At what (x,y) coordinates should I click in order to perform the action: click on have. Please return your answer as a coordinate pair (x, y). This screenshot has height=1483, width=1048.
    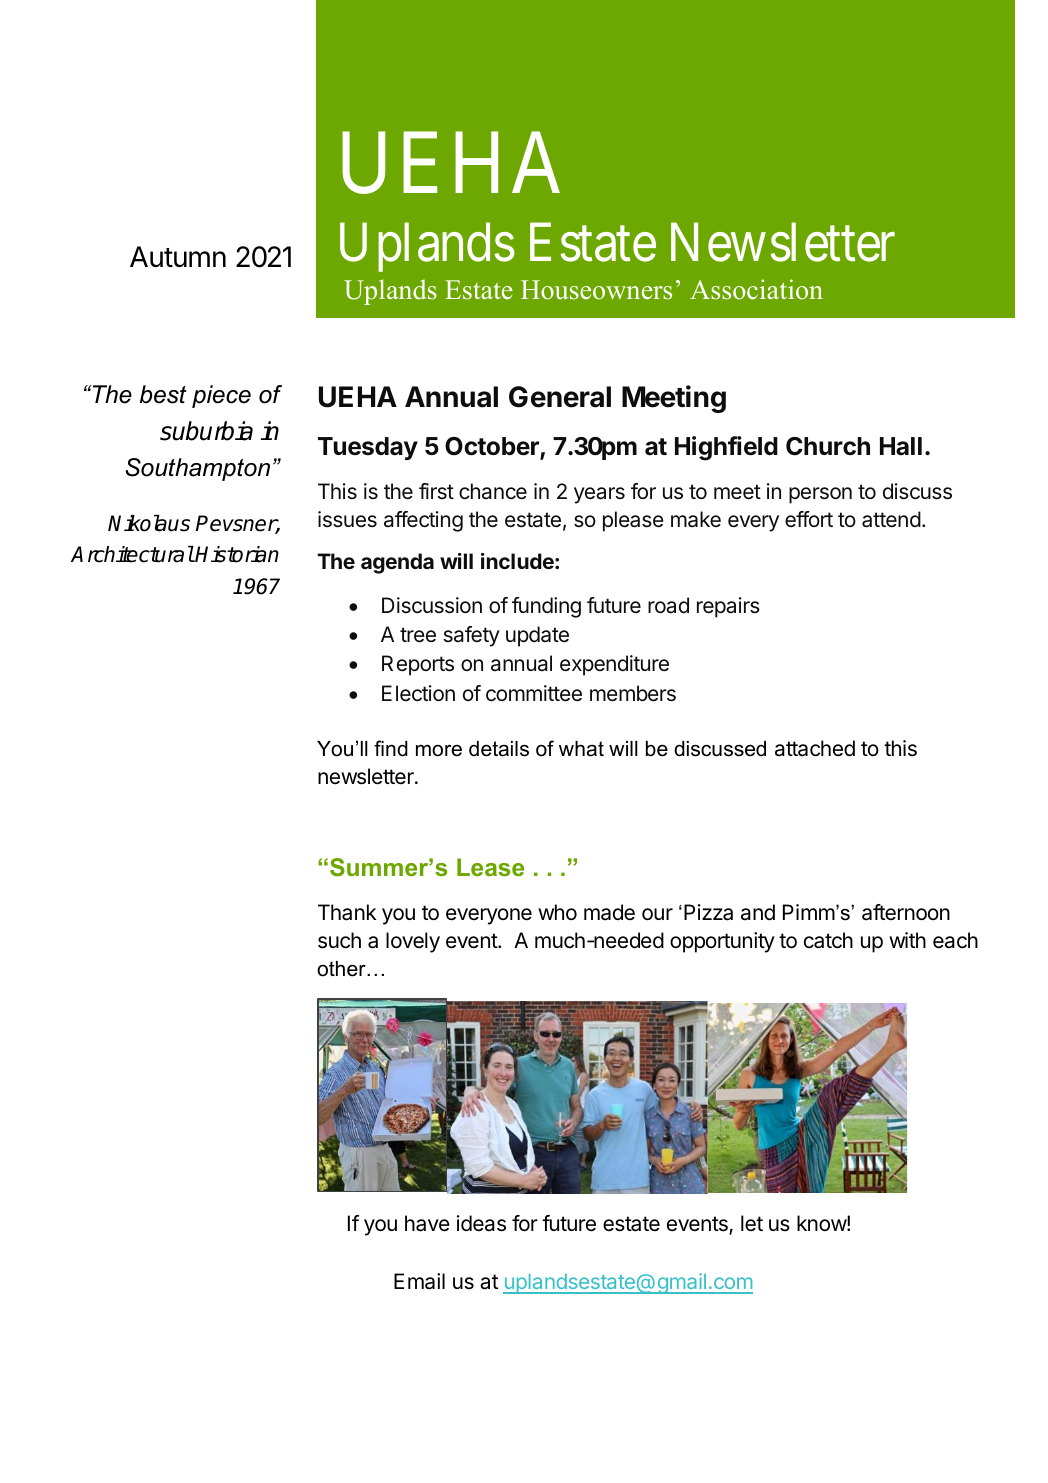
    Looking at the image, I should click on (427, 1223).
